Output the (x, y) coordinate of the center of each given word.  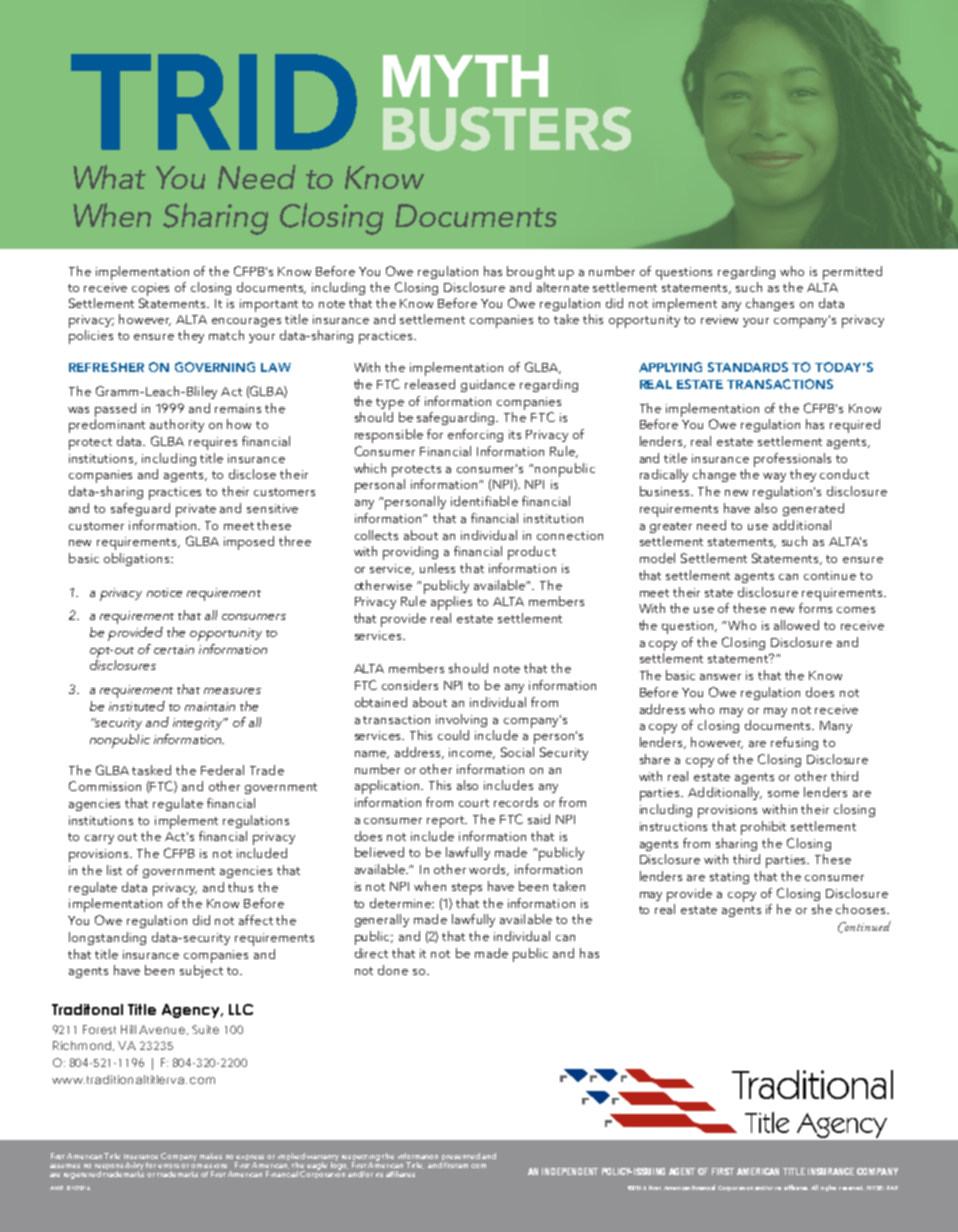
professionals (792, 460)
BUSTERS (507, 129)
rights (828, 1188)
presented (460, 1158)
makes (211, 1156)
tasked (151, 770)
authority (177, 425)
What (109, 177)
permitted (852, 273)
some (783, 794)
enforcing (475, 435)
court (474, 803)
